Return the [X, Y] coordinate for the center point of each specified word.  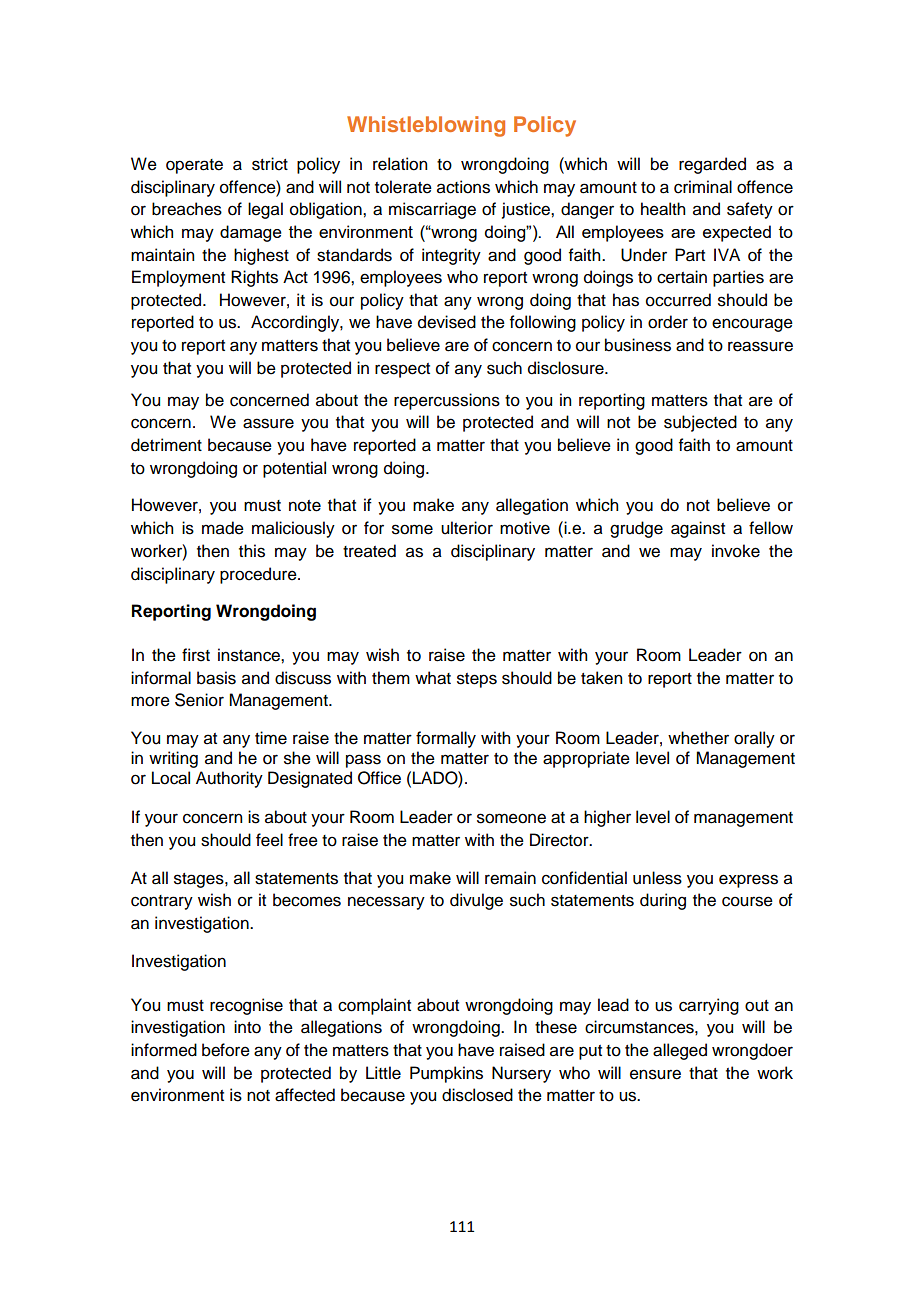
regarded [712, 165]
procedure [259, 575]
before [226, 1050]
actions [463, 187]
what [433, 678]
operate [194, 166]
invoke [736, 551]
